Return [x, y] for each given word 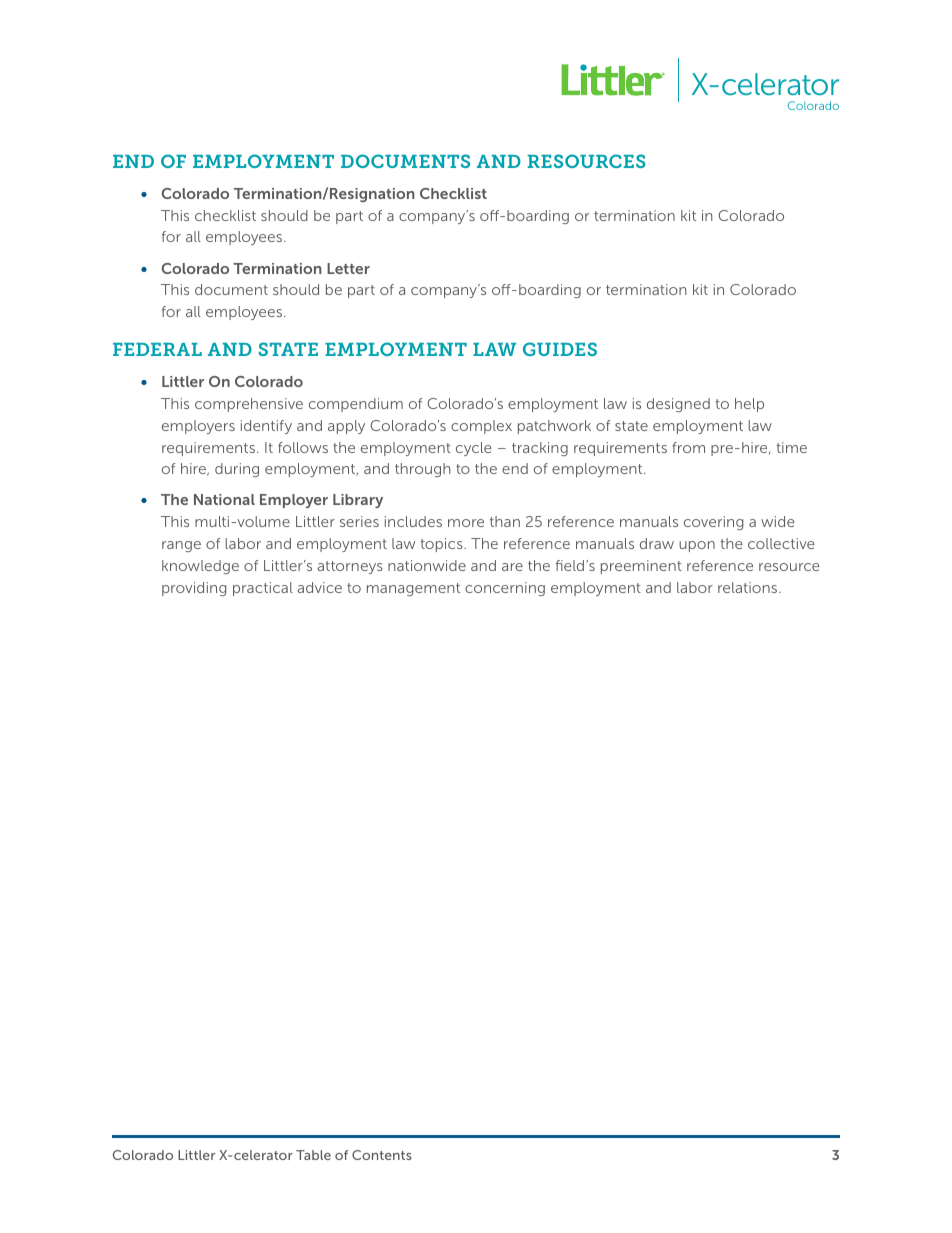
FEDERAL [157, 349]
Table [313, 1155]
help [749, 405]
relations [749, 587]
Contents [382, 1155]
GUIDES [560, 349]
